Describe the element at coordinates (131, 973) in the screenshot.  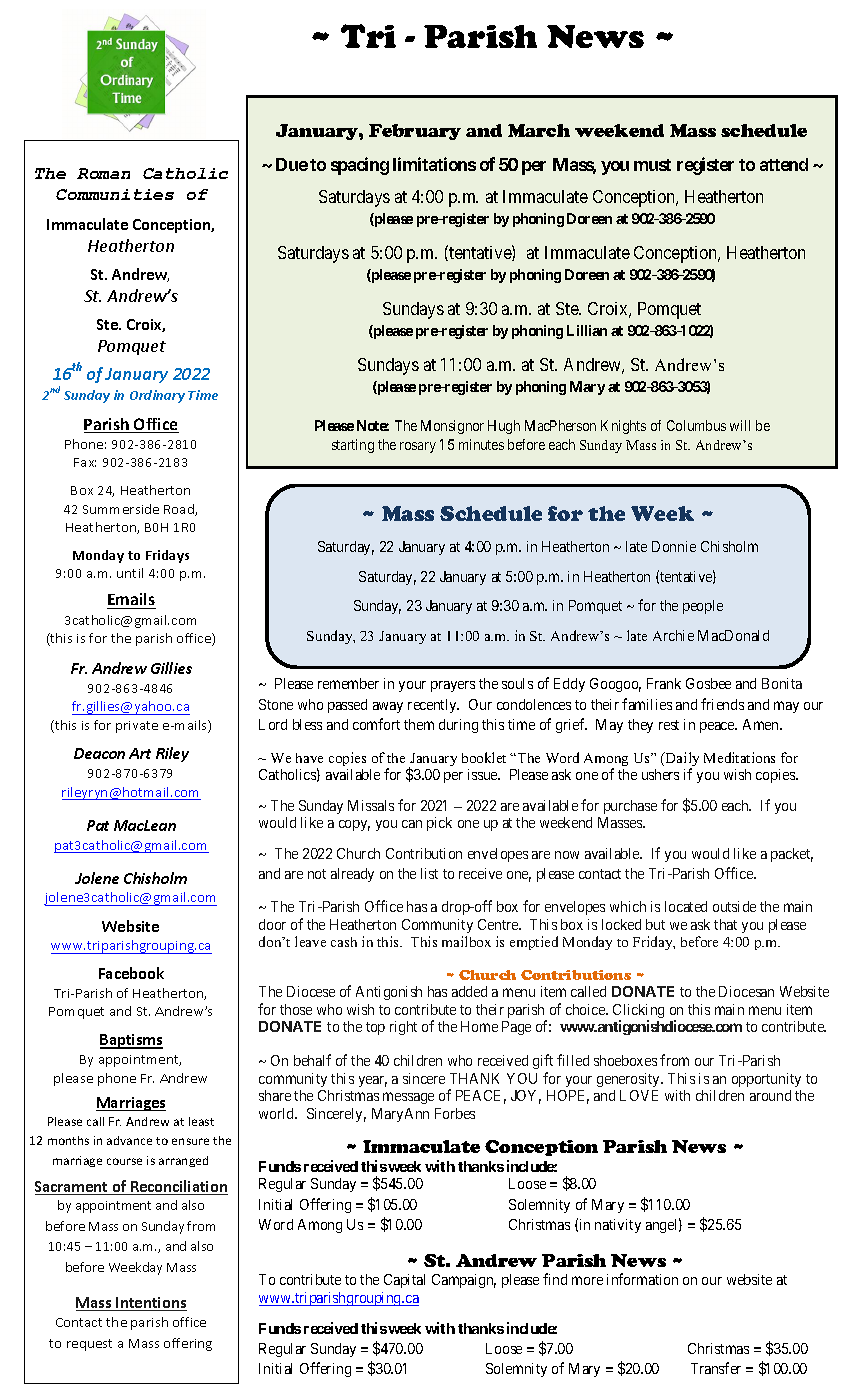
I see `Facebook` at that location.
